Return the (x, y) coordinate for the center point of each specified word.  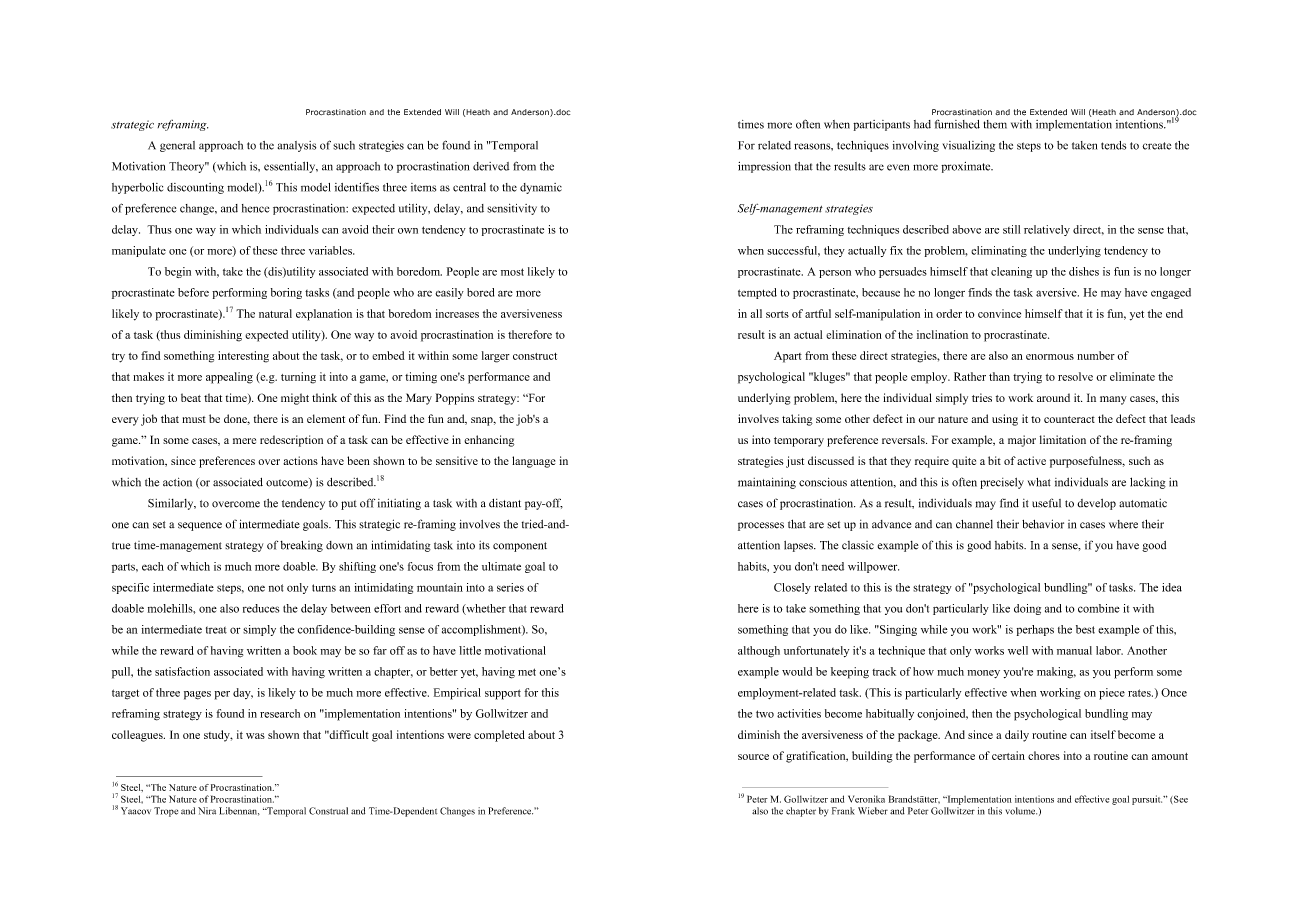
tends (1113, 145)
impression (764, 167)
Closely (792, 588)
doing (1027, 609)
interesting (243, 357)
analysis (297, 146)
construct (535, 356)
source (753, 757)
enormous (1050, 357)
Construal (328, 811)
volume (1021, 811)
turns (324, 588)
